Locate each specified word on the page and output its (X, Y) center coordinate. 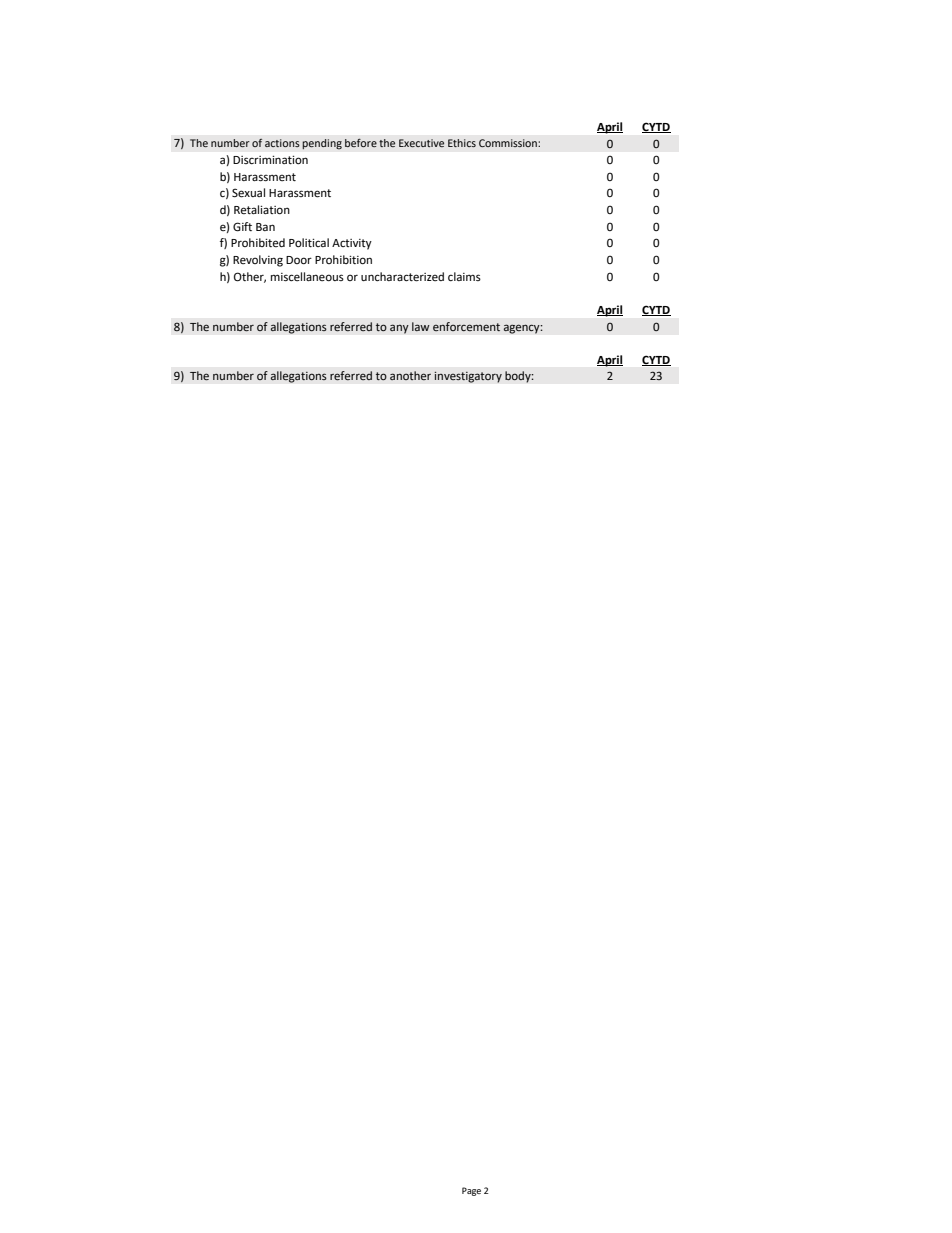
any (399, 329)
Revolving (258, 261)
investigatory (468, 377)
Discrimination (270, 160)
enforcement (466, 326)
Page (471, 1191)
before (361, 143)
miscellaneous (307, 277)
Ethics (462, 143)
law (421, 326)
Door (299, 260)
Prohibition (343, 259)
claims (464, 276)
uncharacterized (402, 277)
